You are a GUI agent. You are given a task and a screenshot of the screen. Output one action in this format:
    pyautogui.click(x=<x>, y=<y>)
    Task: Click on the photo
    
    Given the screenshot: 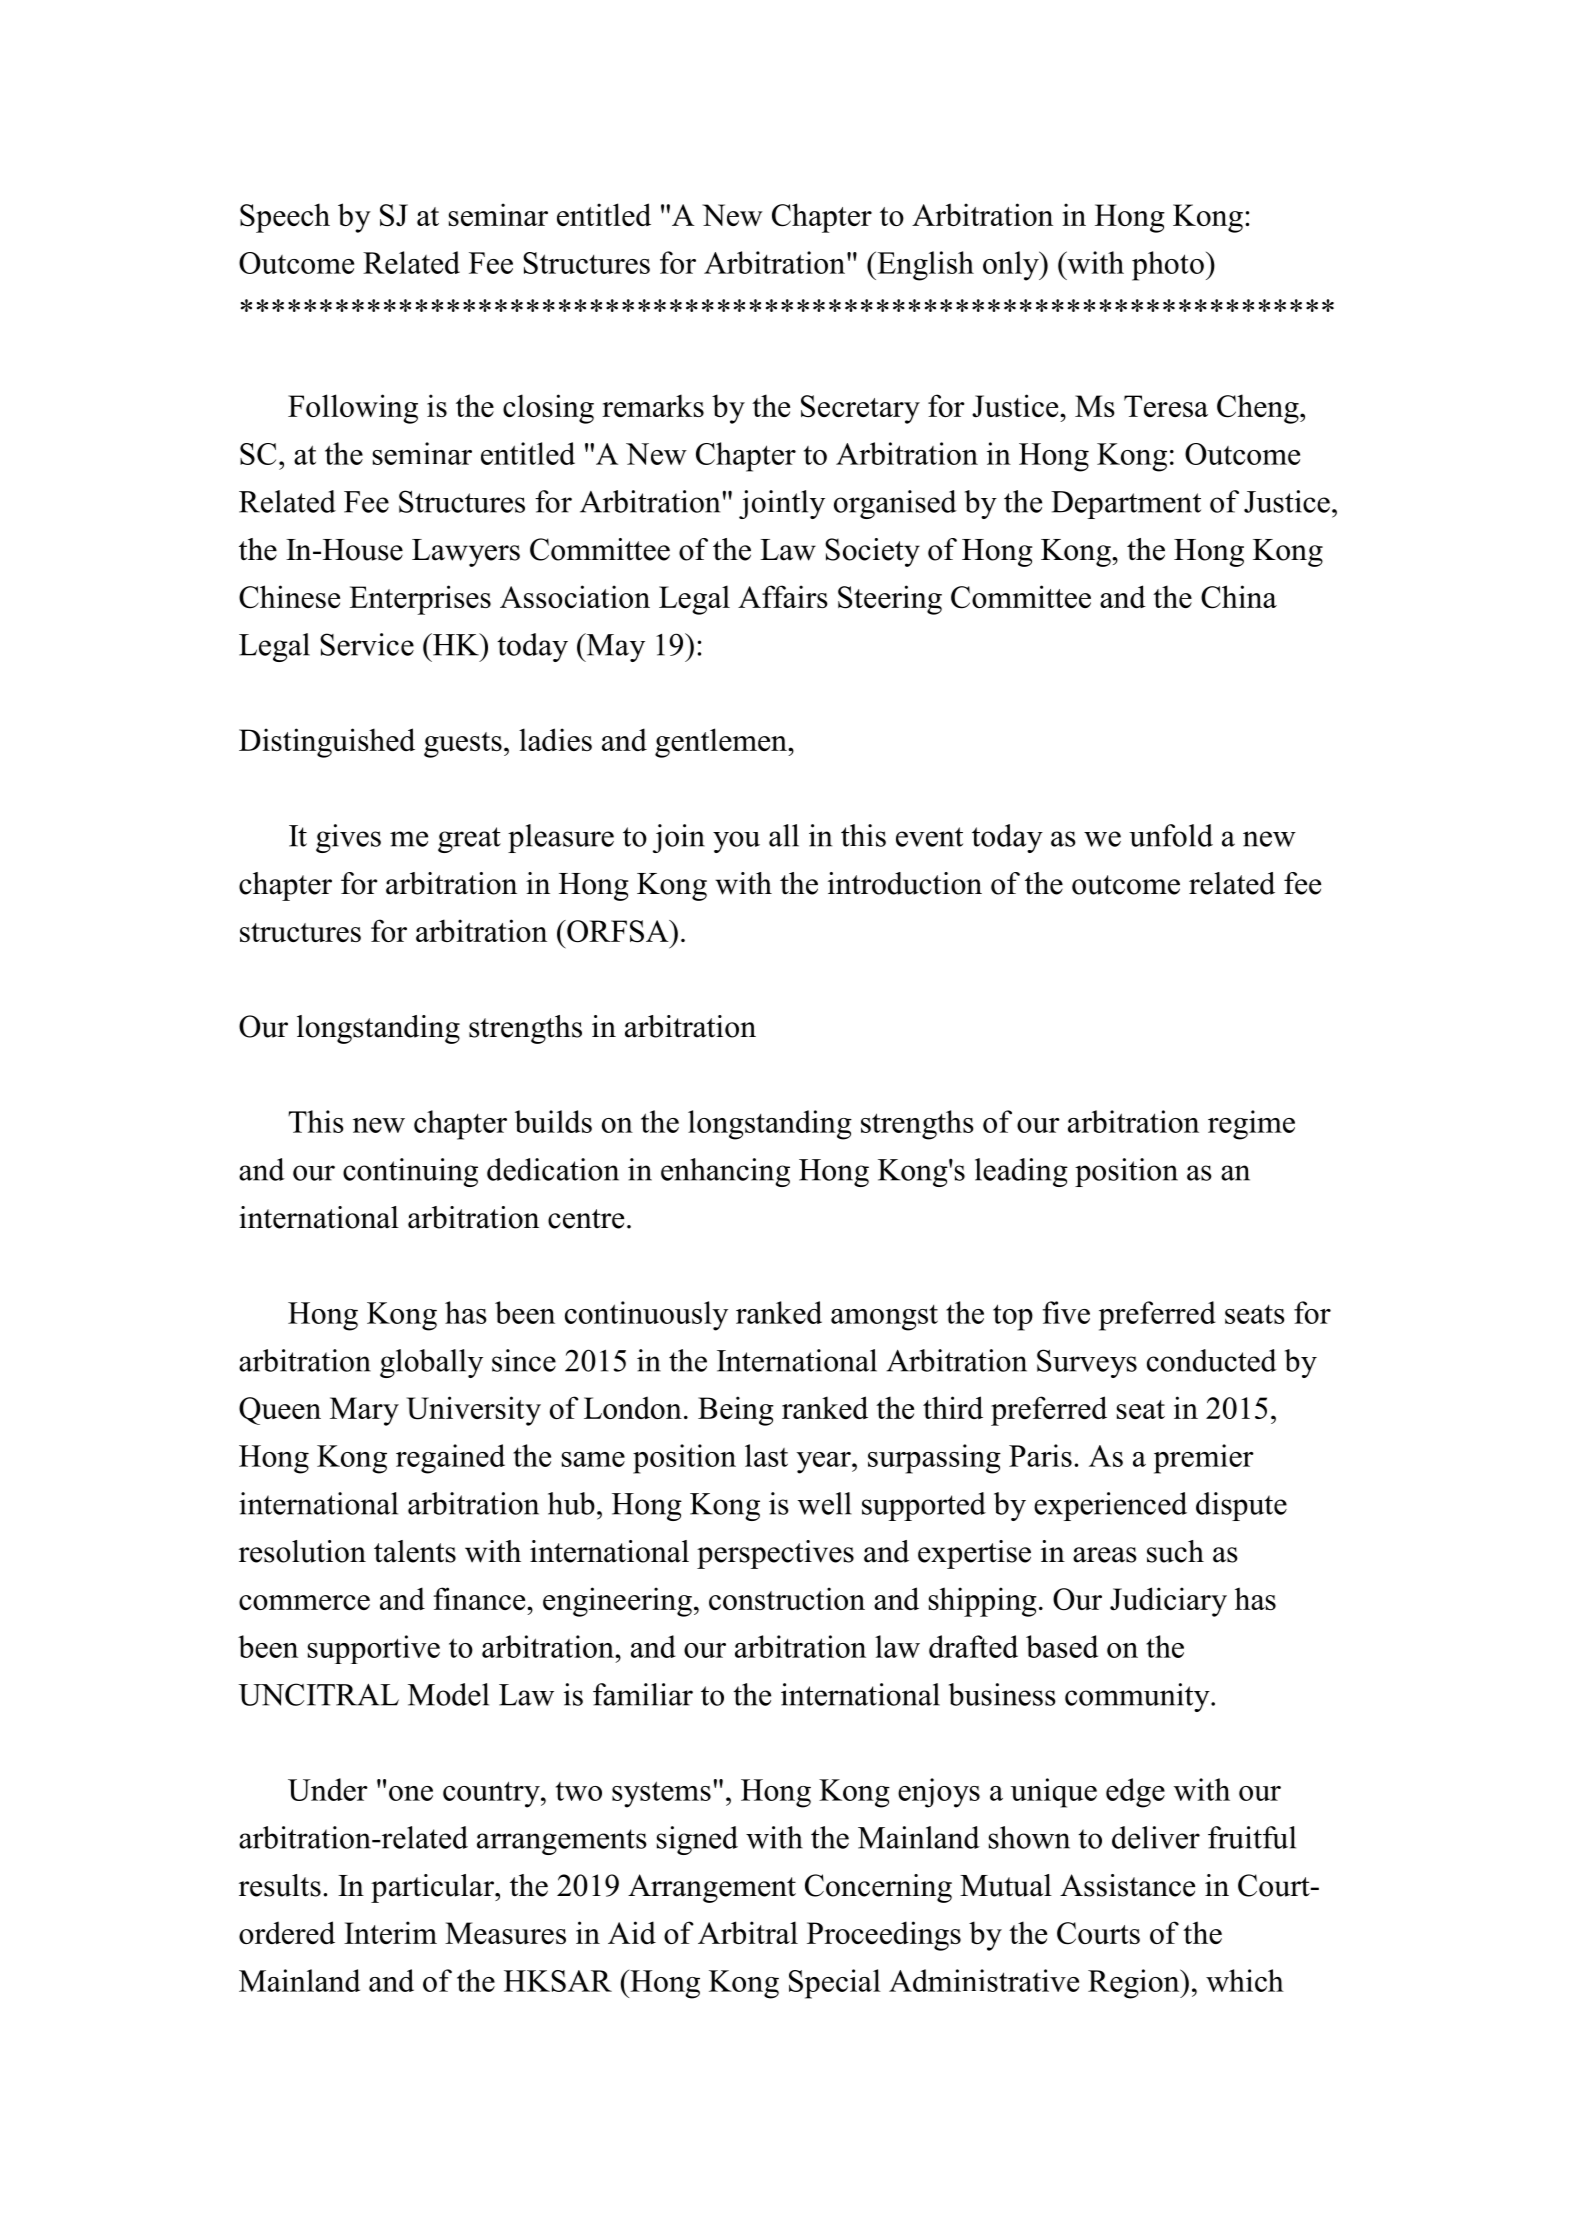 What is the action you would take?
    pyautogui.click(x=1168, y=266)
